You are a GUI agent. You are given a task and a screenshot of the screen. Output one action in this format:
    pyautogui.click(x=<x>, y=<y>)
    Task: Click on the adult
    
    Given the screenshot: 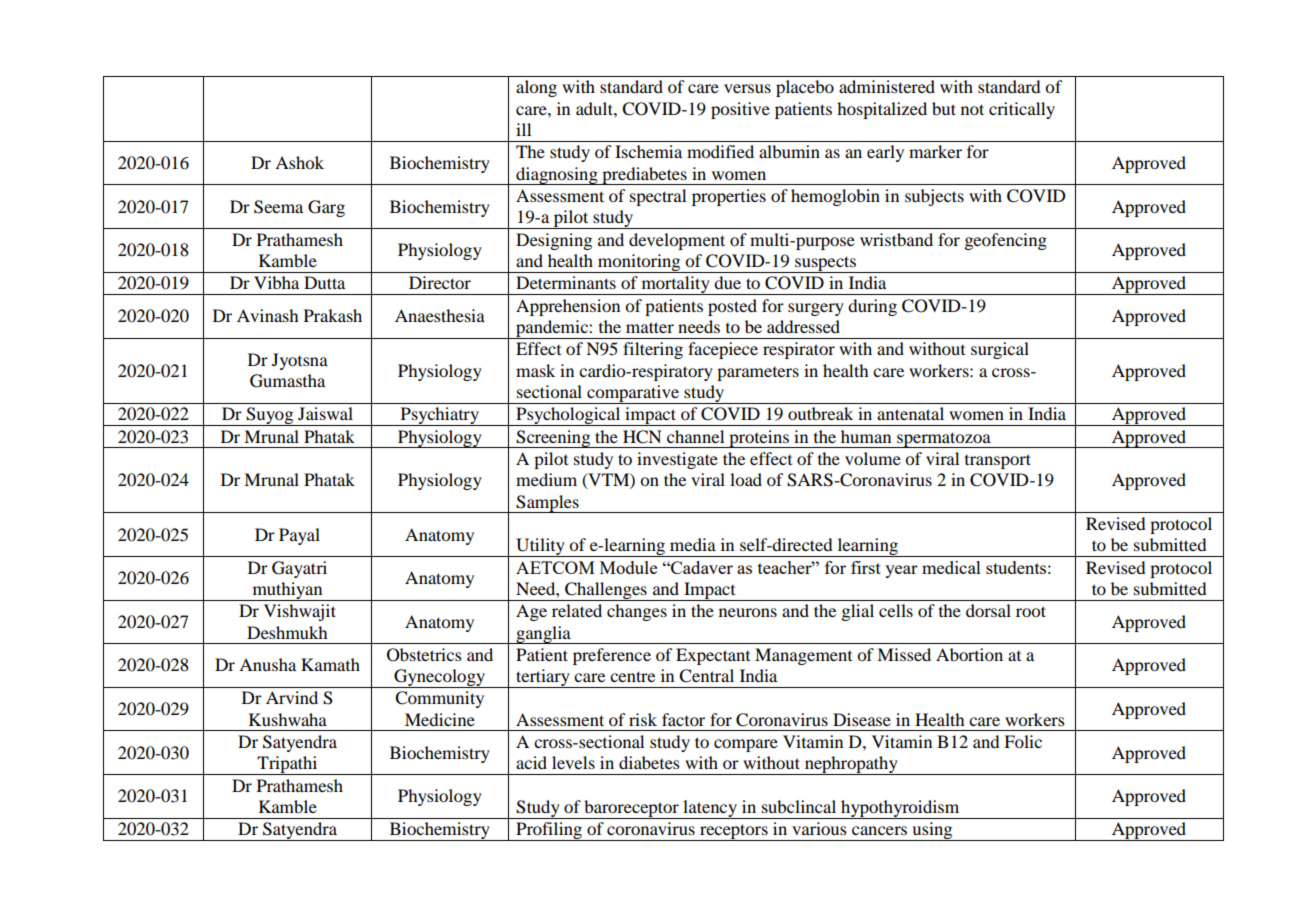 What is the action you would take?
    pyautogui.click(x=595, y=108)
